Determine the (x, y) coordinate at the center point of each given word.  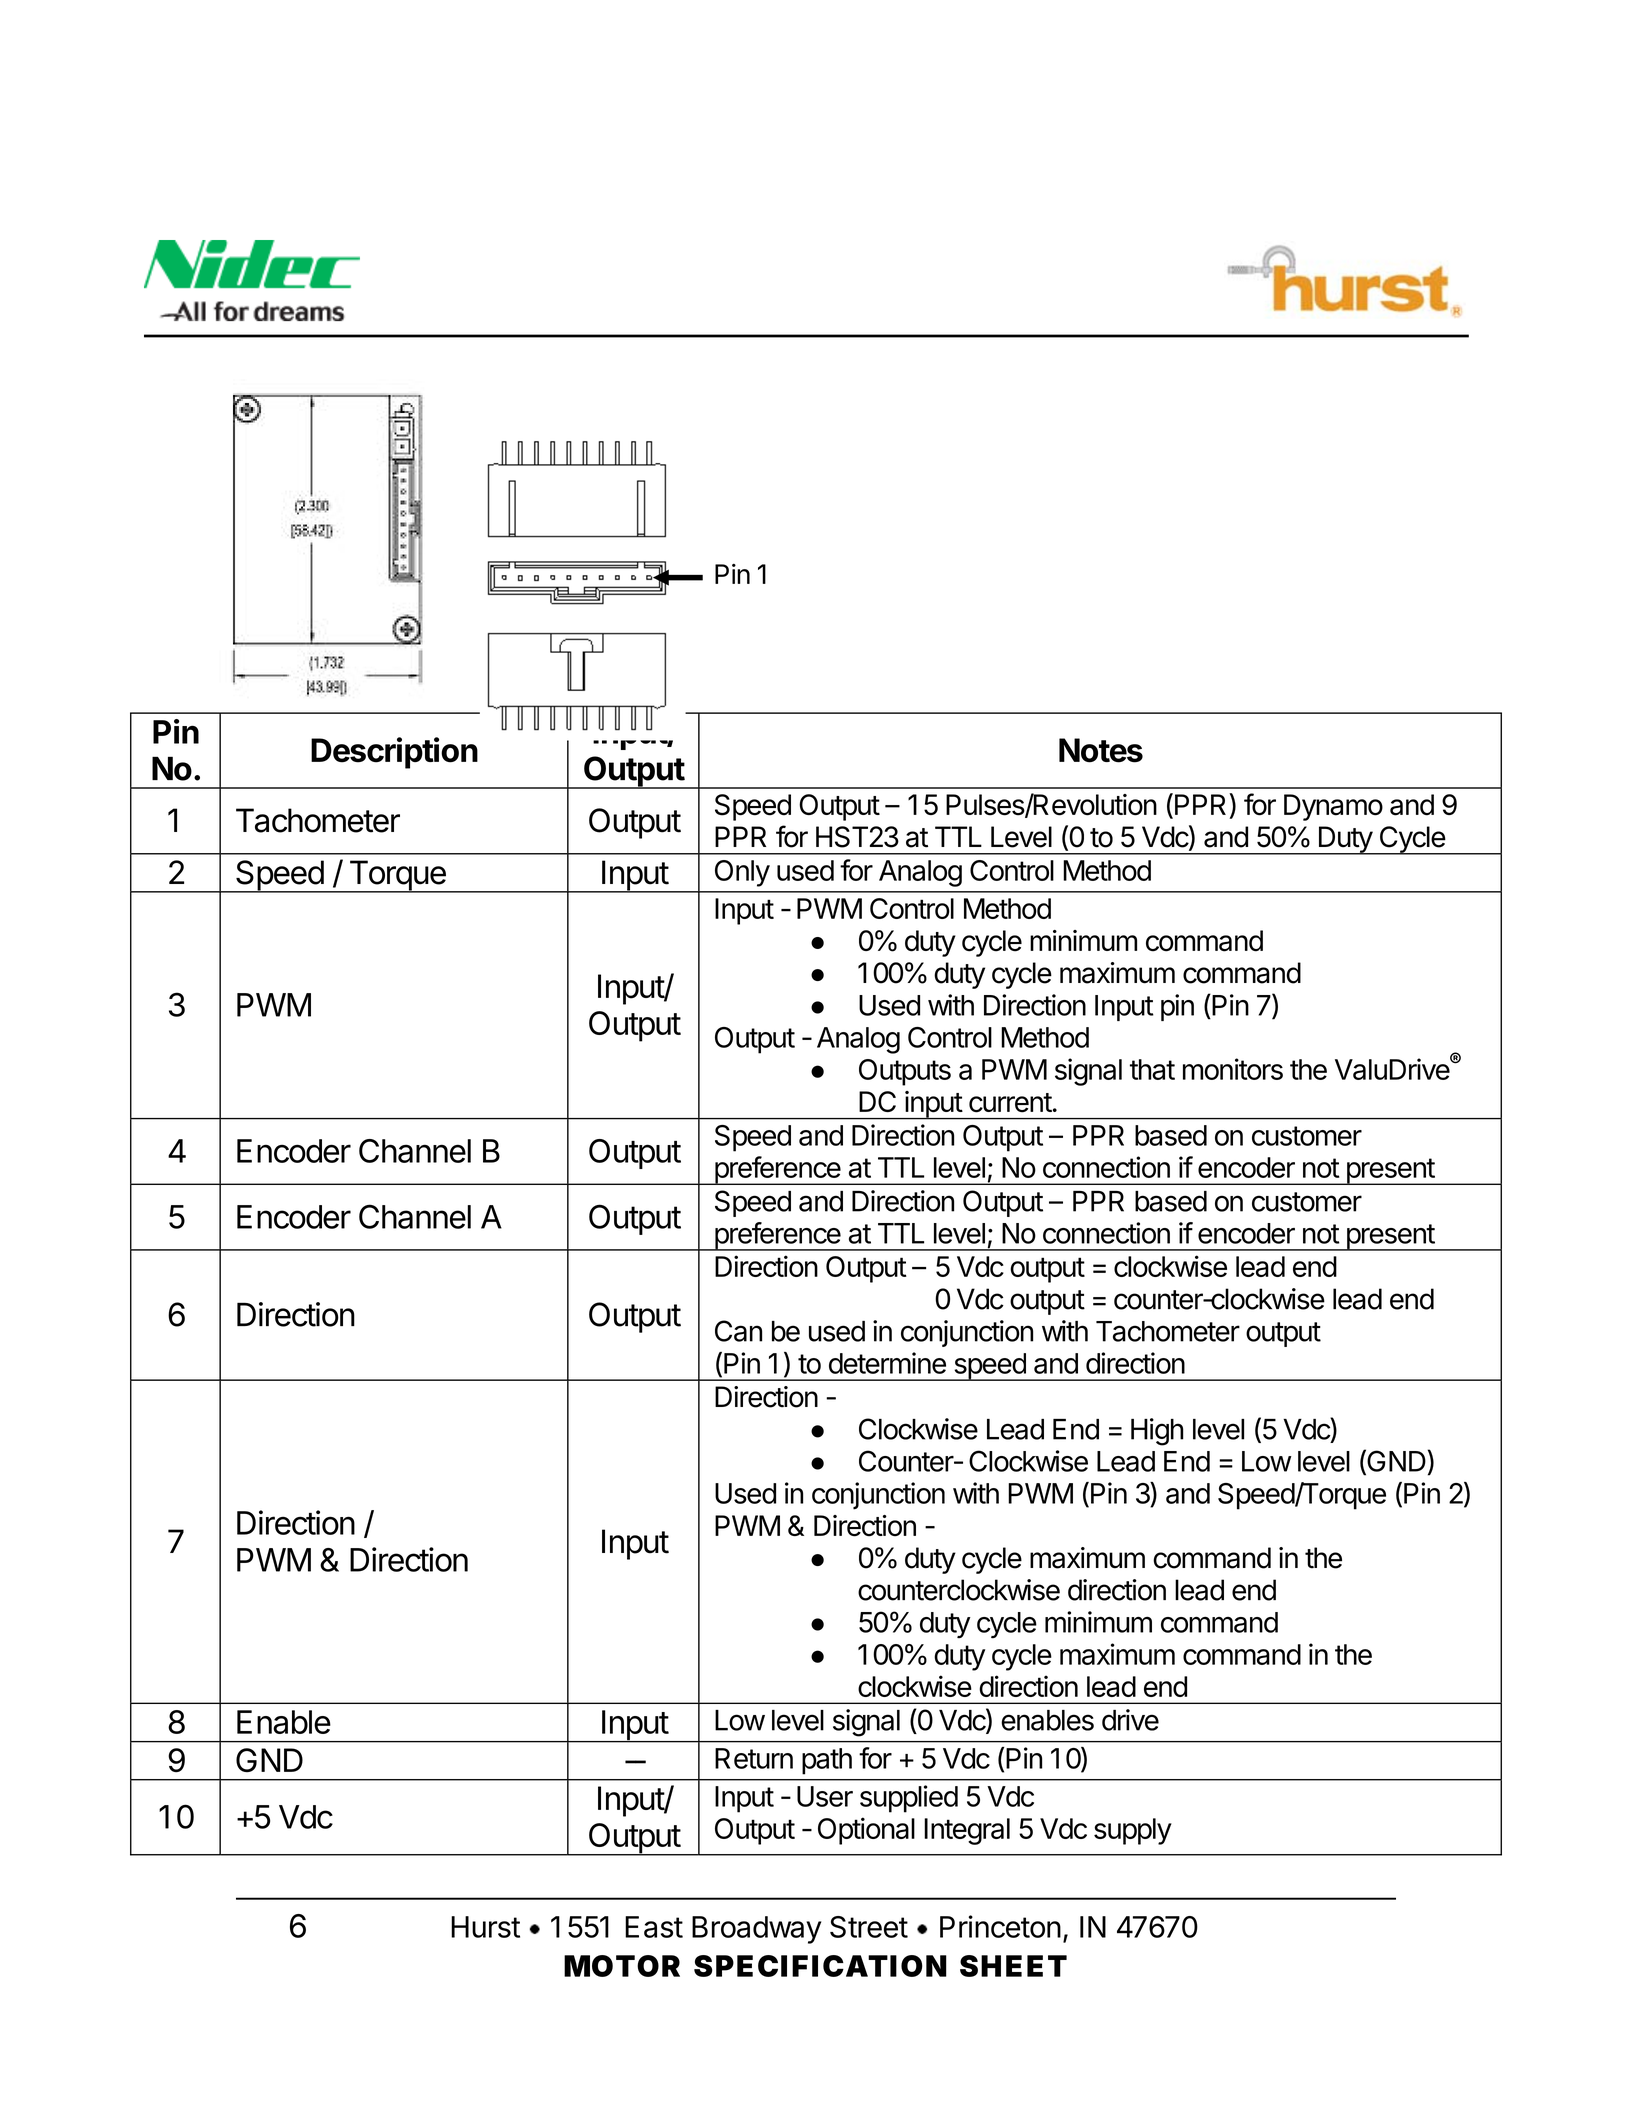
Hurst (485, 1927)
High (1157, 1432)
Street (869, 1927)
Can (738, 1331)
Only (742, 873)
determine (887, 1363)
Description (394, 753)
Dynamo (1333, 807)
